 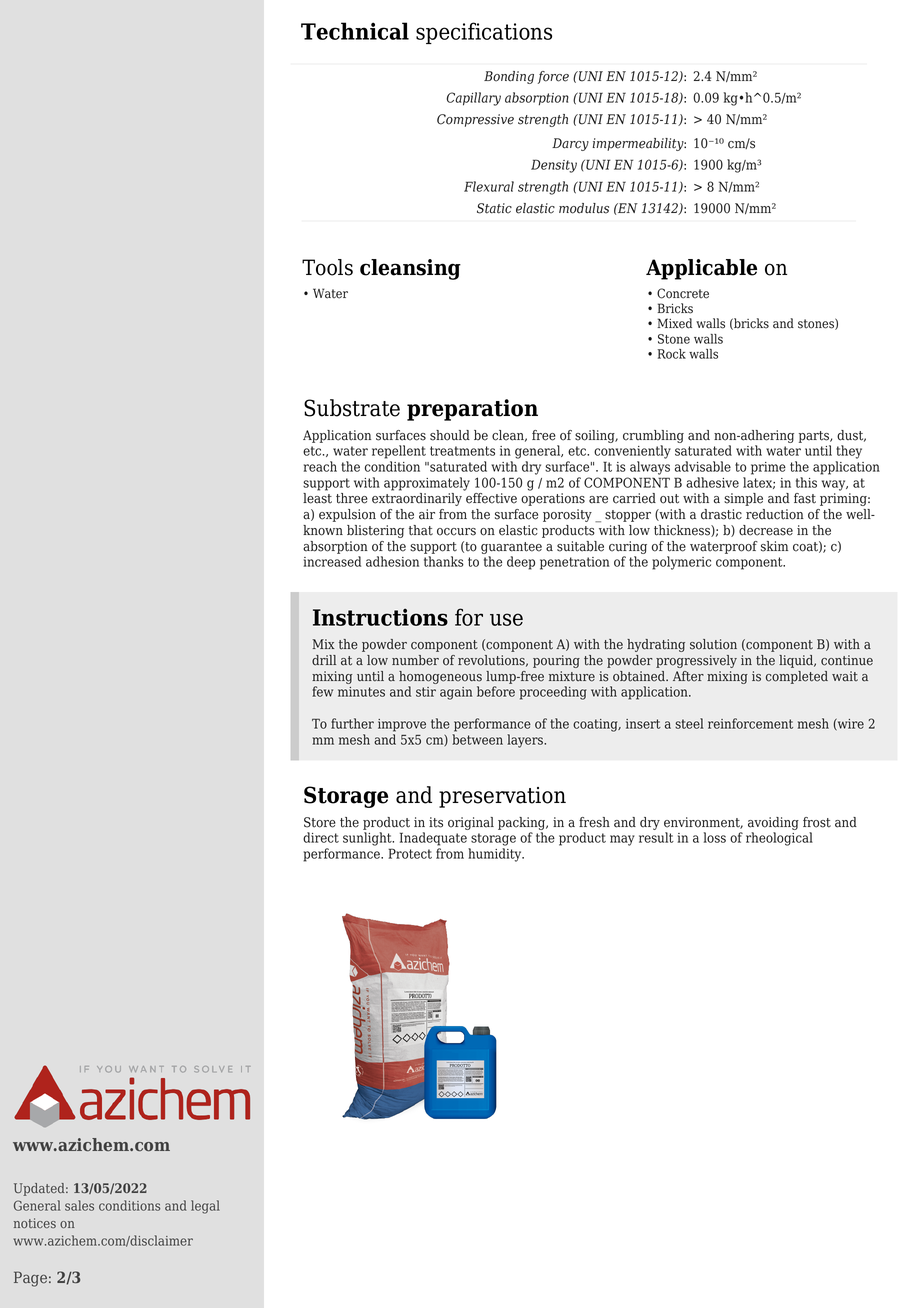 I want to click on direct, so click(x=321, y=837).
